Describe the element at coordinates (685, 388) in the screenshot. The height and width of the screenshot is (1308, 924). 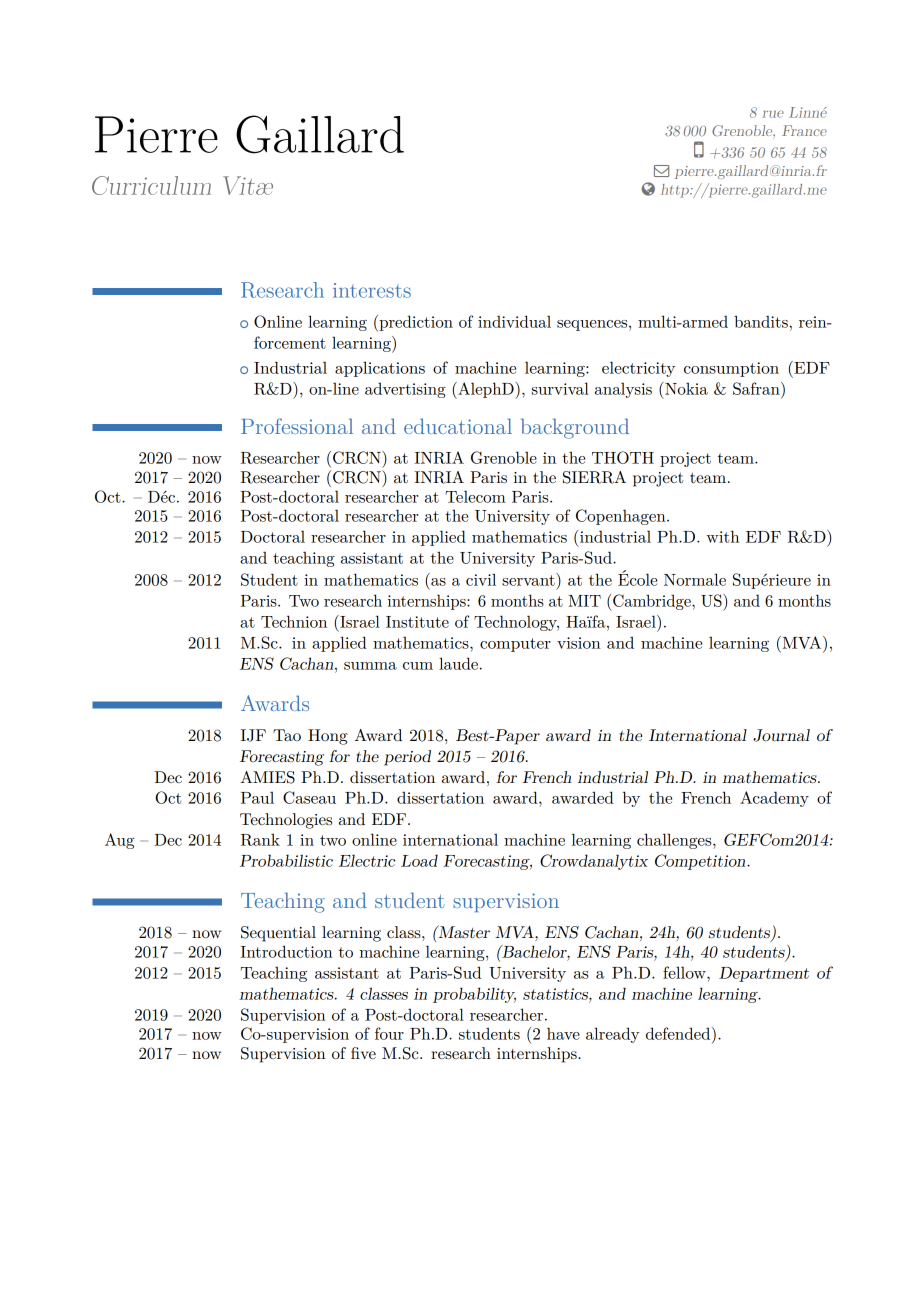
I see `Nokia` at that location.
